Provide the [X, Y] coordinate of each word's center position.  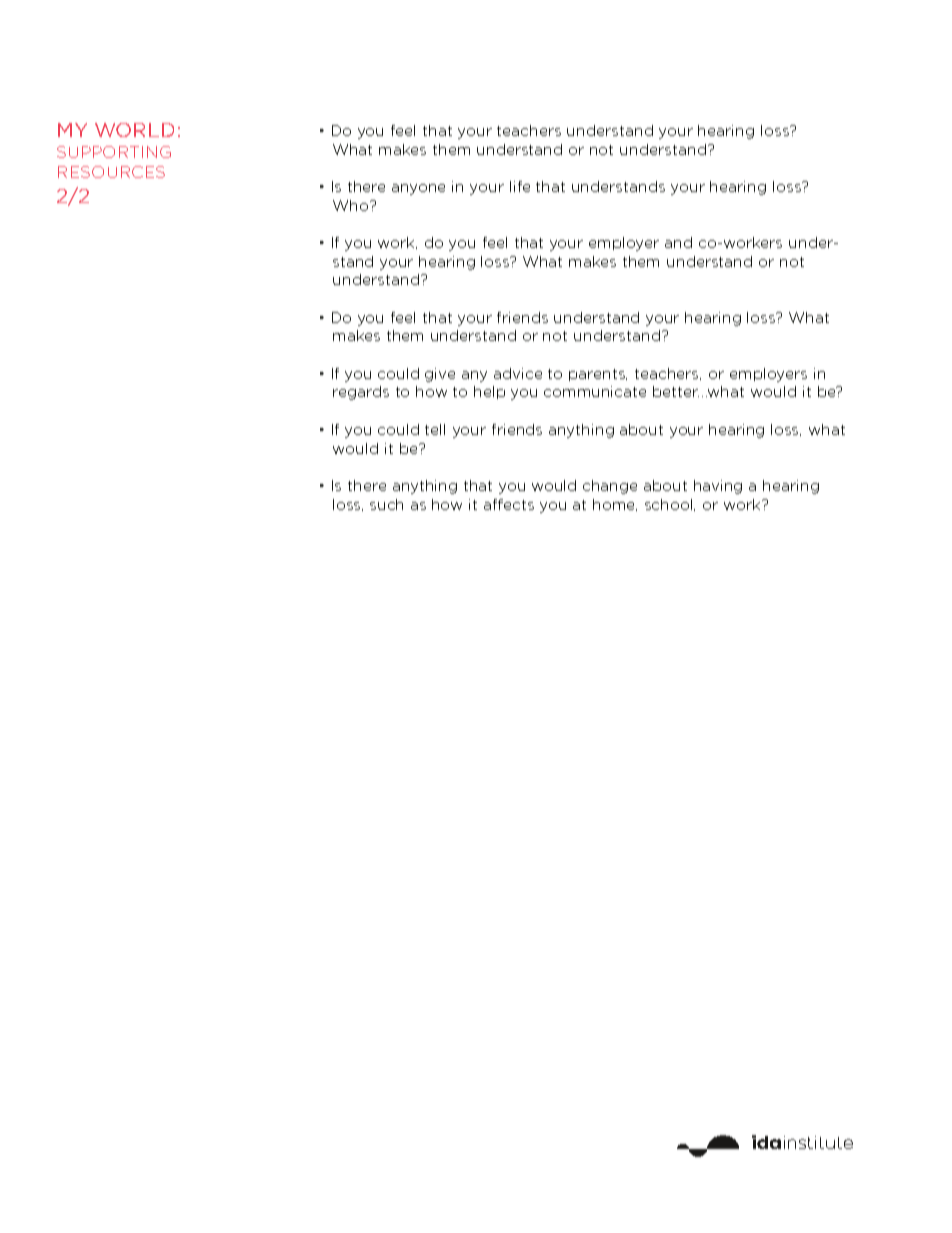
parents [598, 375]
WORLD [134, 130]
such [386, 504]
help [489, 392]
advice [518, 373]
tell [435, 429]
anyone [418, 189]
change [610, 487]
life [520, 186]
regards [361, 393]
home [615, 505]
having [718, 487]
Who [352, 205]
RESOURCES [111, 172]
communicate [595, 391]
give [440, 375]
